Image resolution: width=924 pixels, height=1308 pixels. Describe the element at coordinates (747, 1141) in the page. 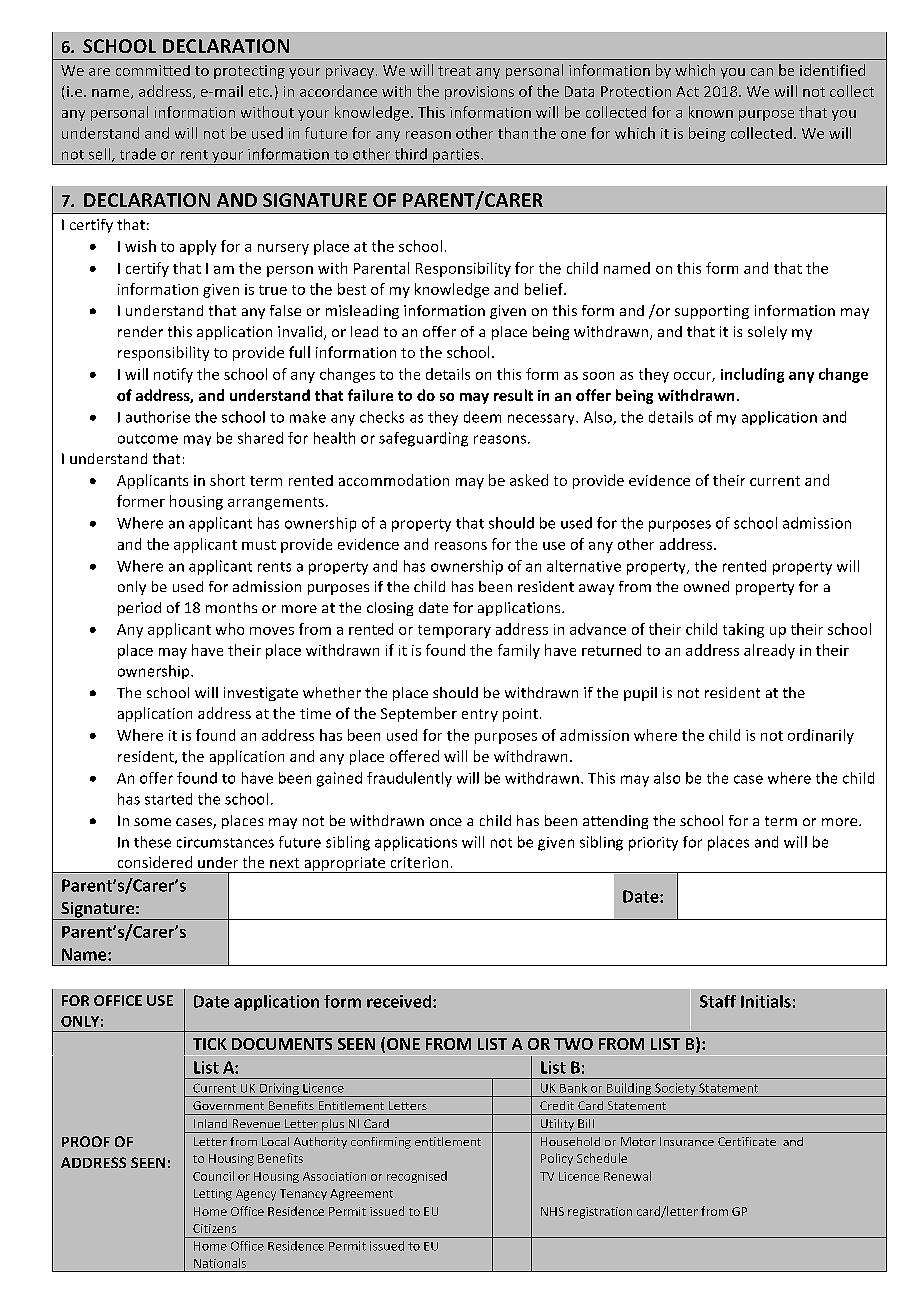

I see `Certificate` at that location.
